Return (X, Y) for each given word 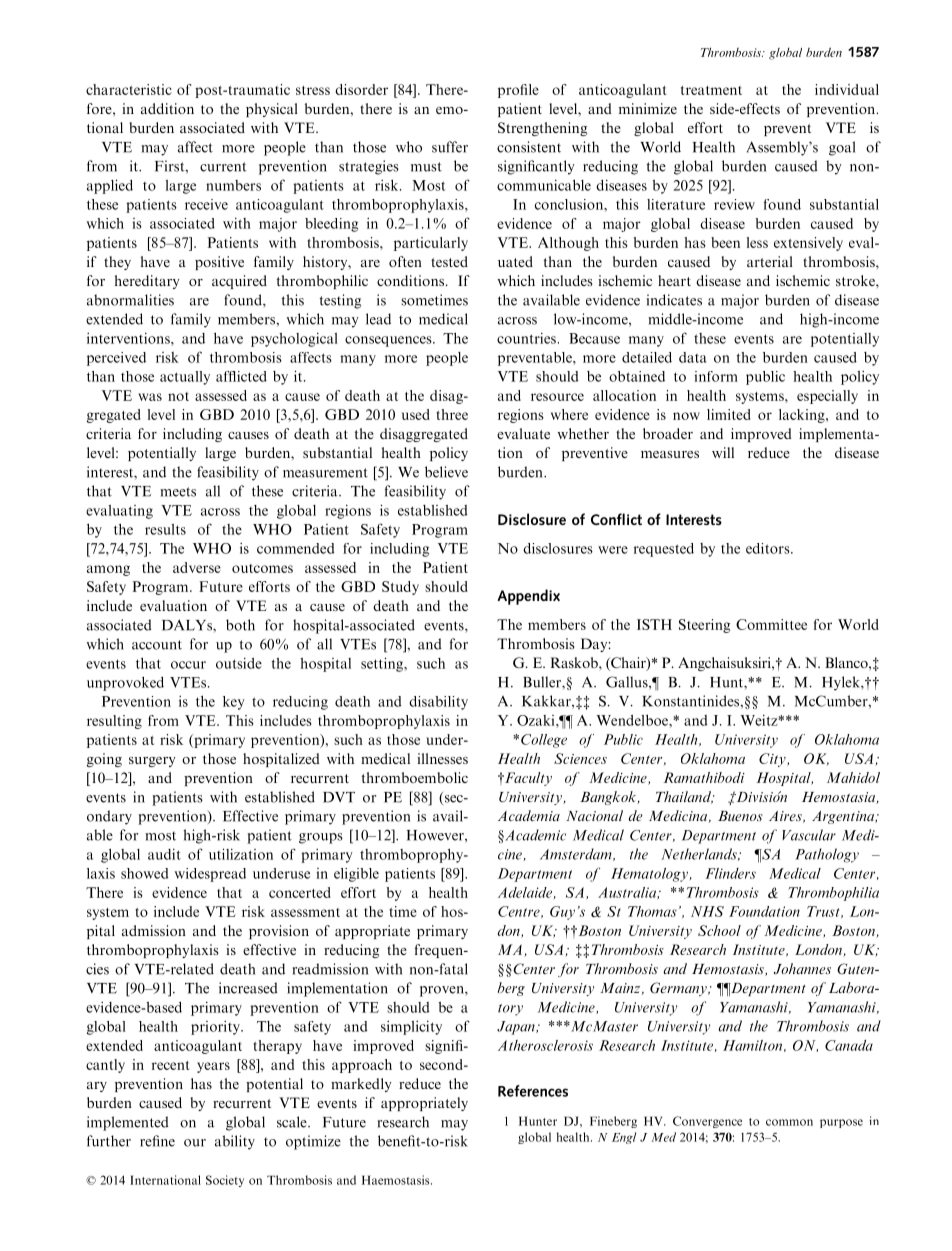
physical (272, 110)
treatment (711, 90)
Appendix (528, 597)
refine (157, 1141)
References (533, 1091)
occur (188, 665)
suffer (450, 147)
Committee (771, 624)
